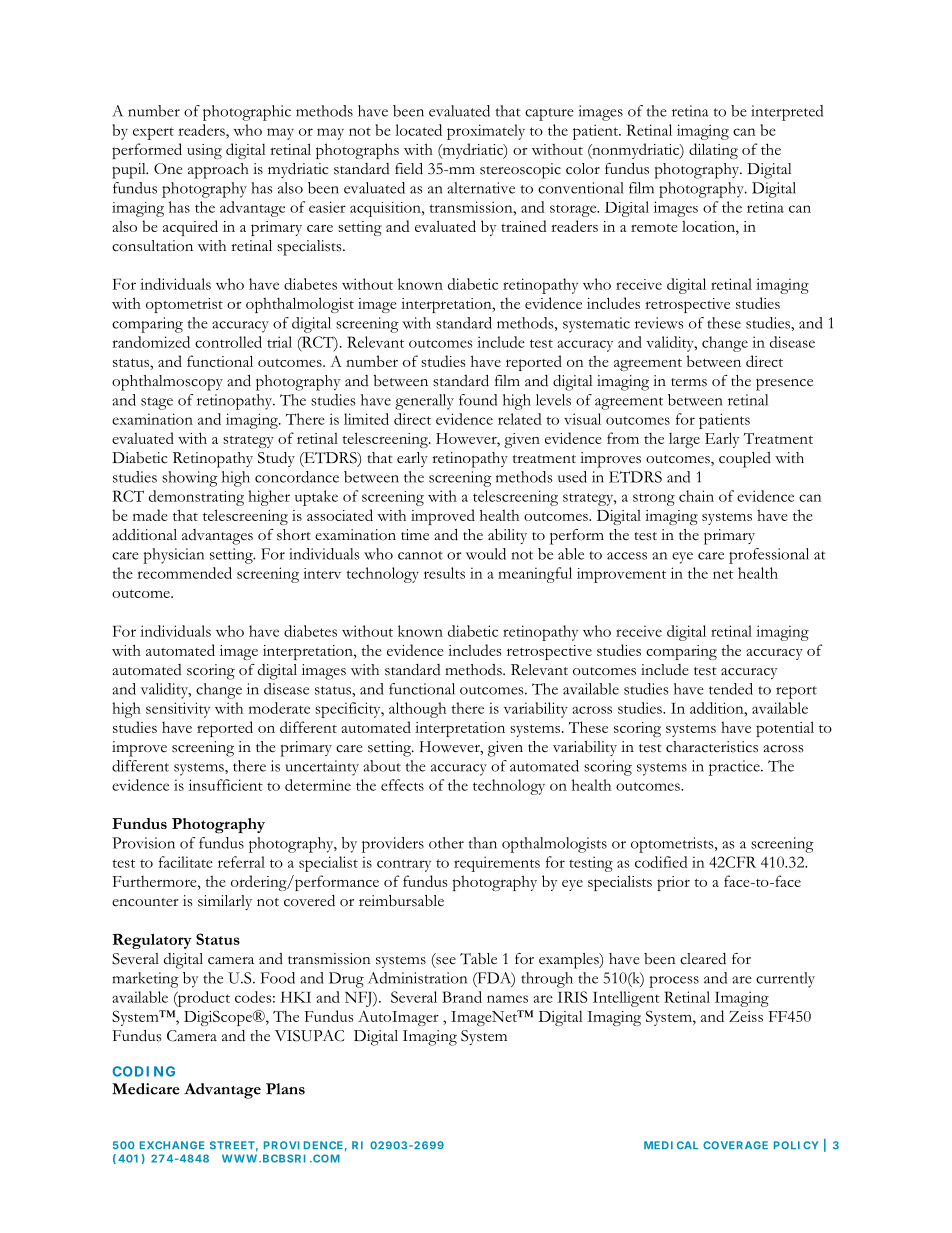 This screenshot has width=952, height=1233. Describe the element at coordinates (226, 785) in the screenshot. I see `insufficient` at that location.
